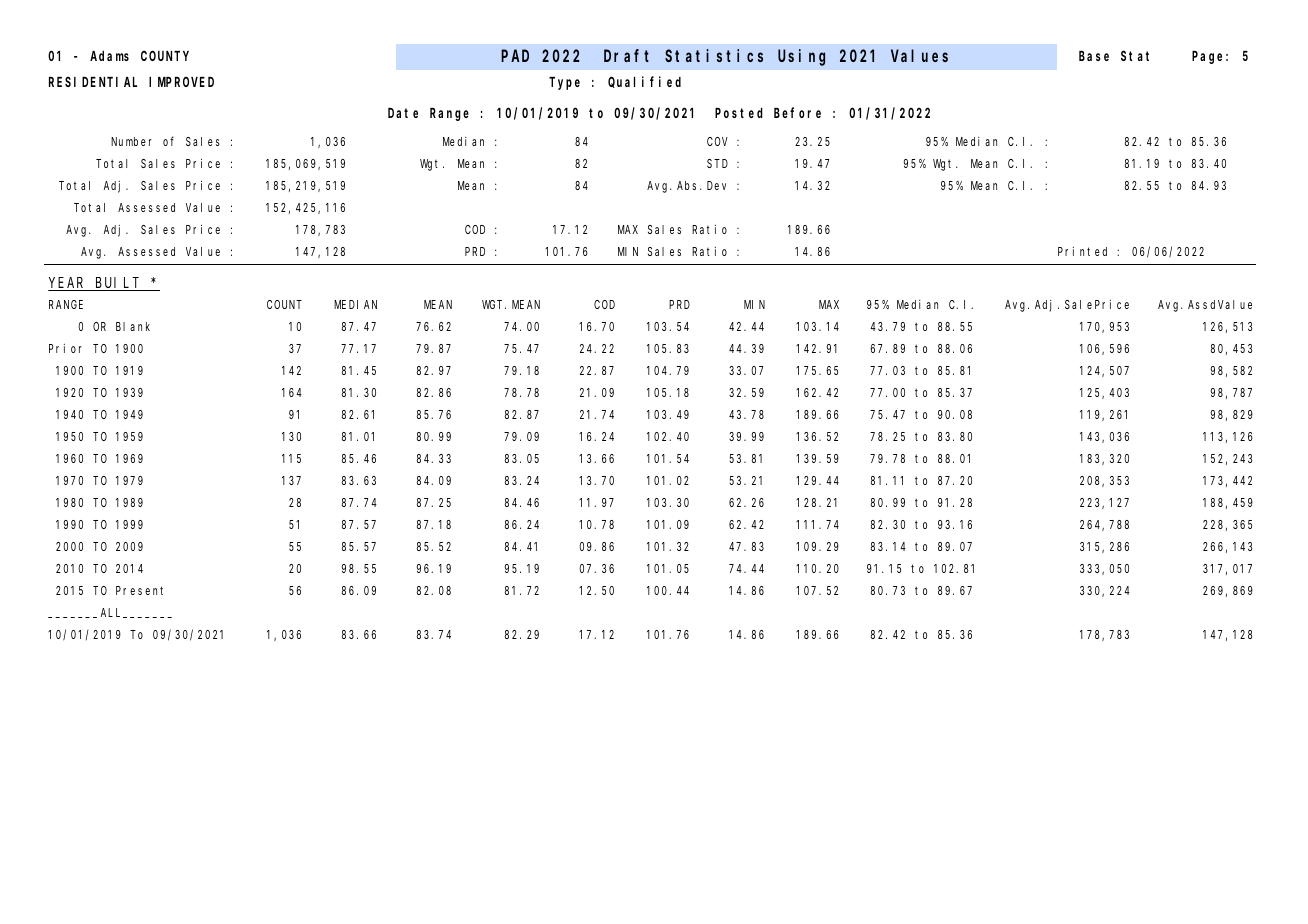 This document has width=1308, height=924. I want to click on Blank, so click(133, 326).
